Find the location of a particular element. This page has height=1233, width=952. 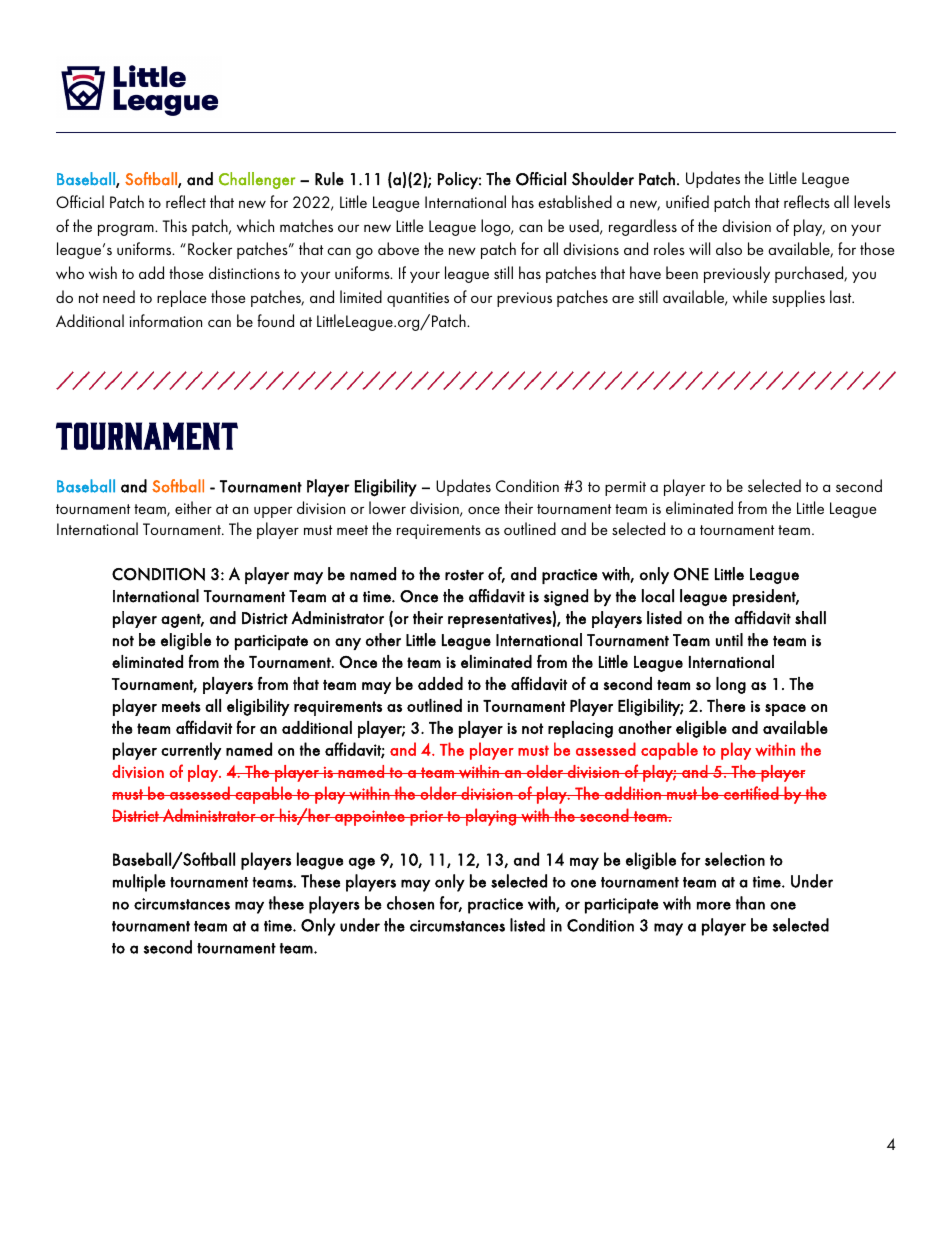

supplies is located at coordinates (798, 298).
